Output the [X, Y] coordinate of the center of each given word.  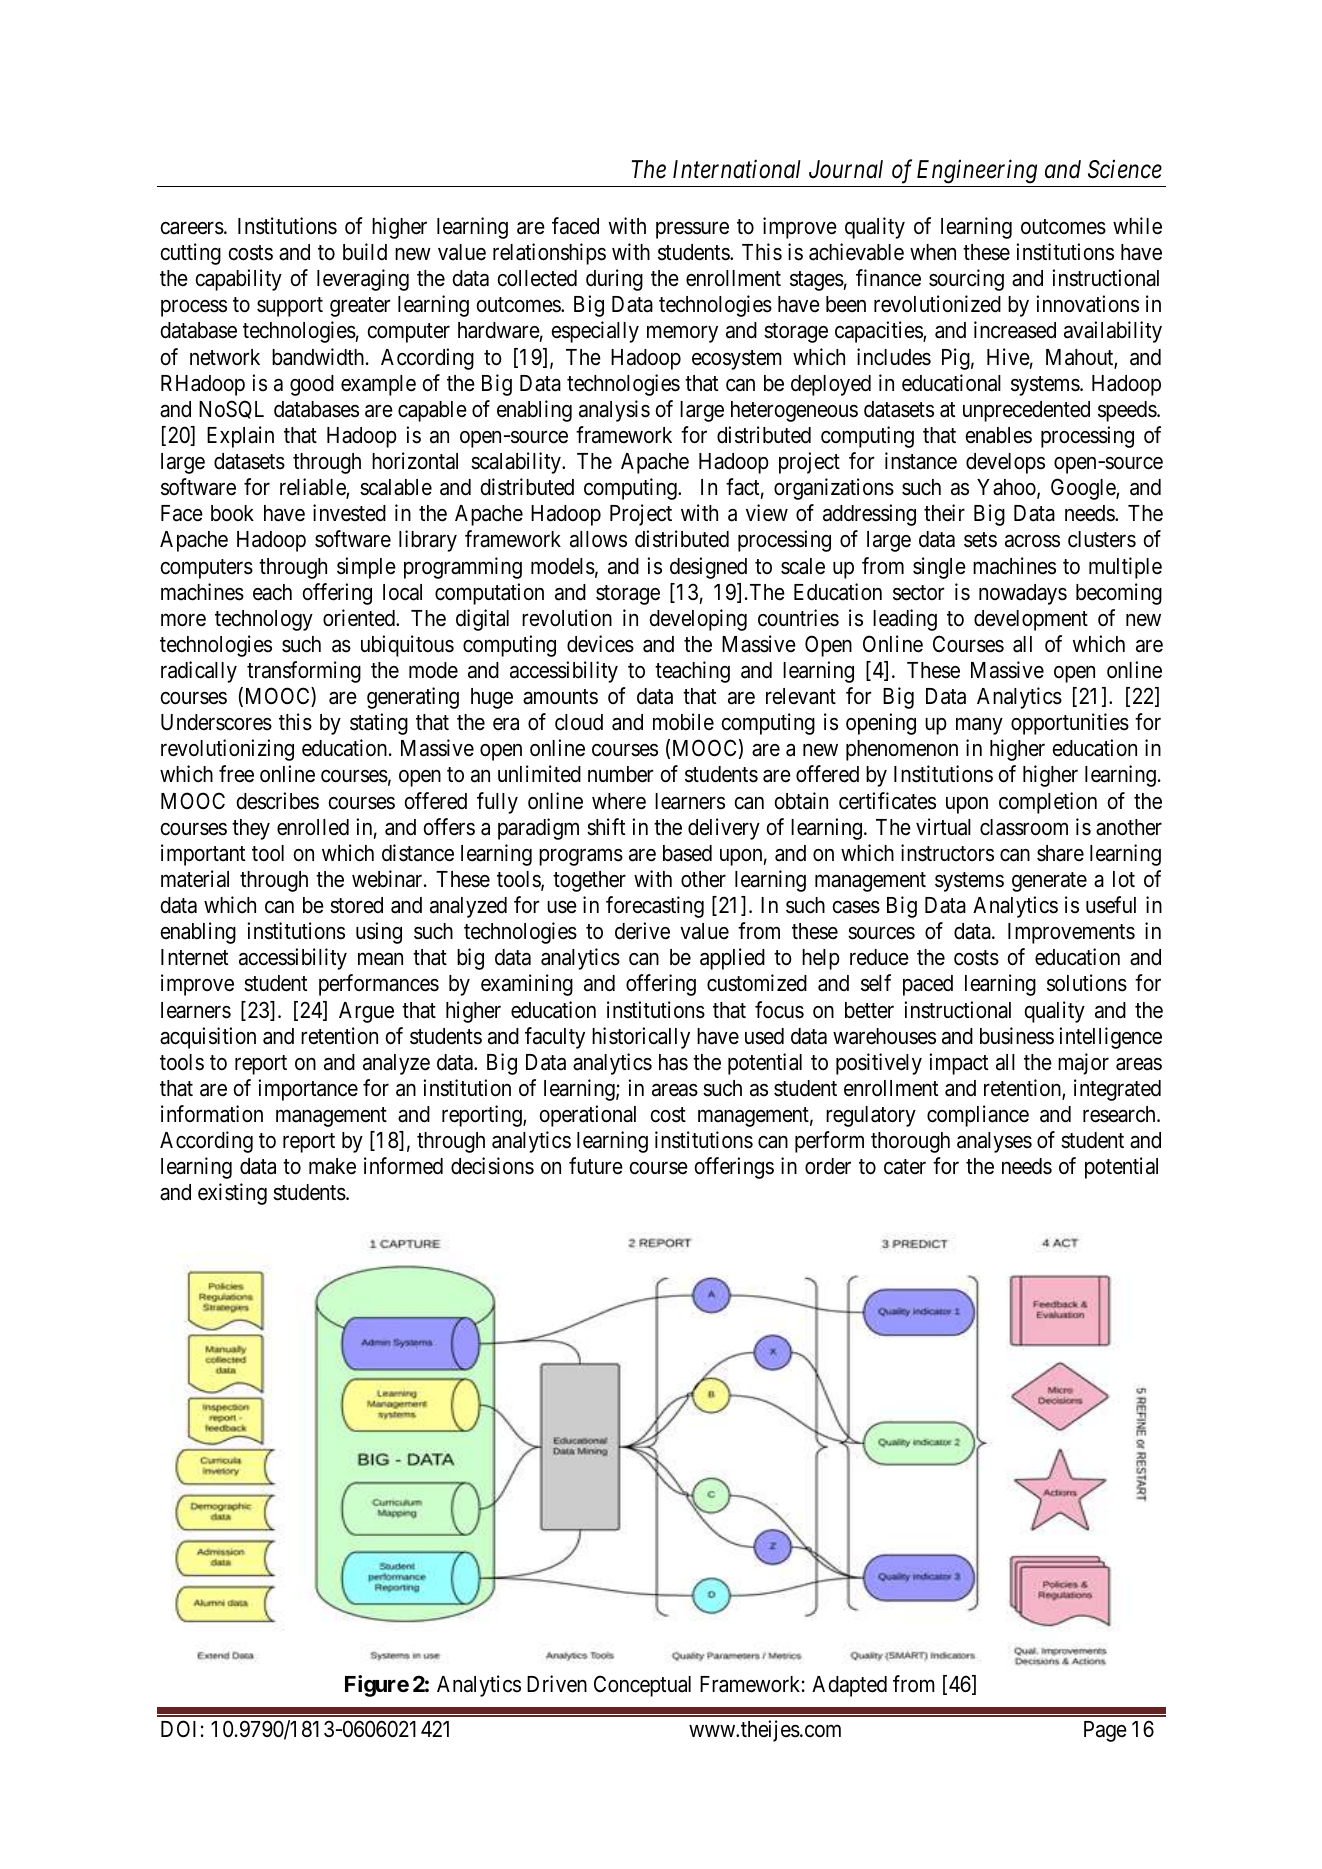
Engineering [977, 171]
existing [232, 1194]
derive [642, 931]
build [365, 252]
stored [356, 905]
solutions [1087, 983]
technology [264, 620]
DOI [178, 1728]
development [1031, 620]
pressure [692, 230]
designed [708, 568]
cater [905, 1167]
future [596, 1166]
